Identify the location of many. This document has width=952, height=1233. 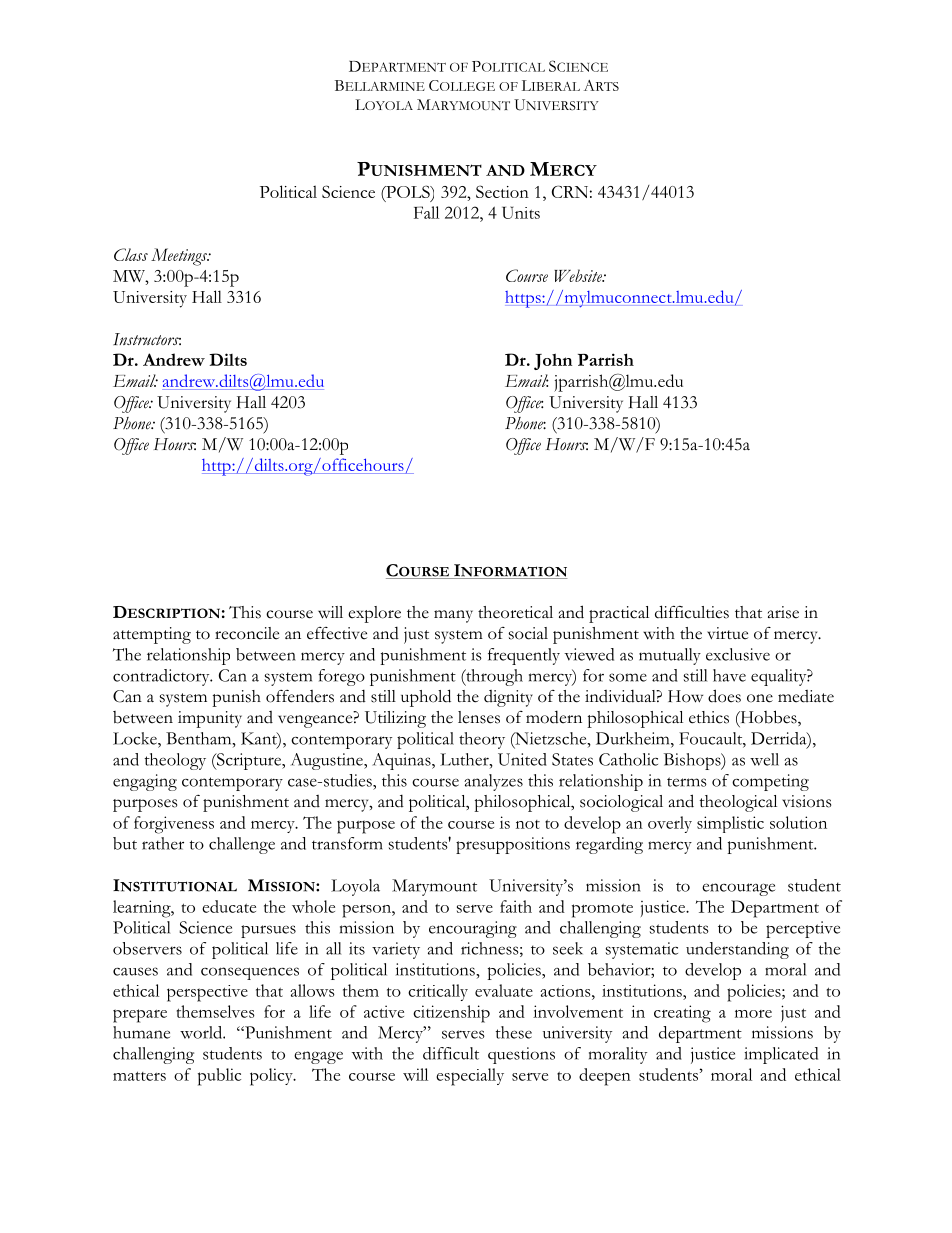
(453, 616).
